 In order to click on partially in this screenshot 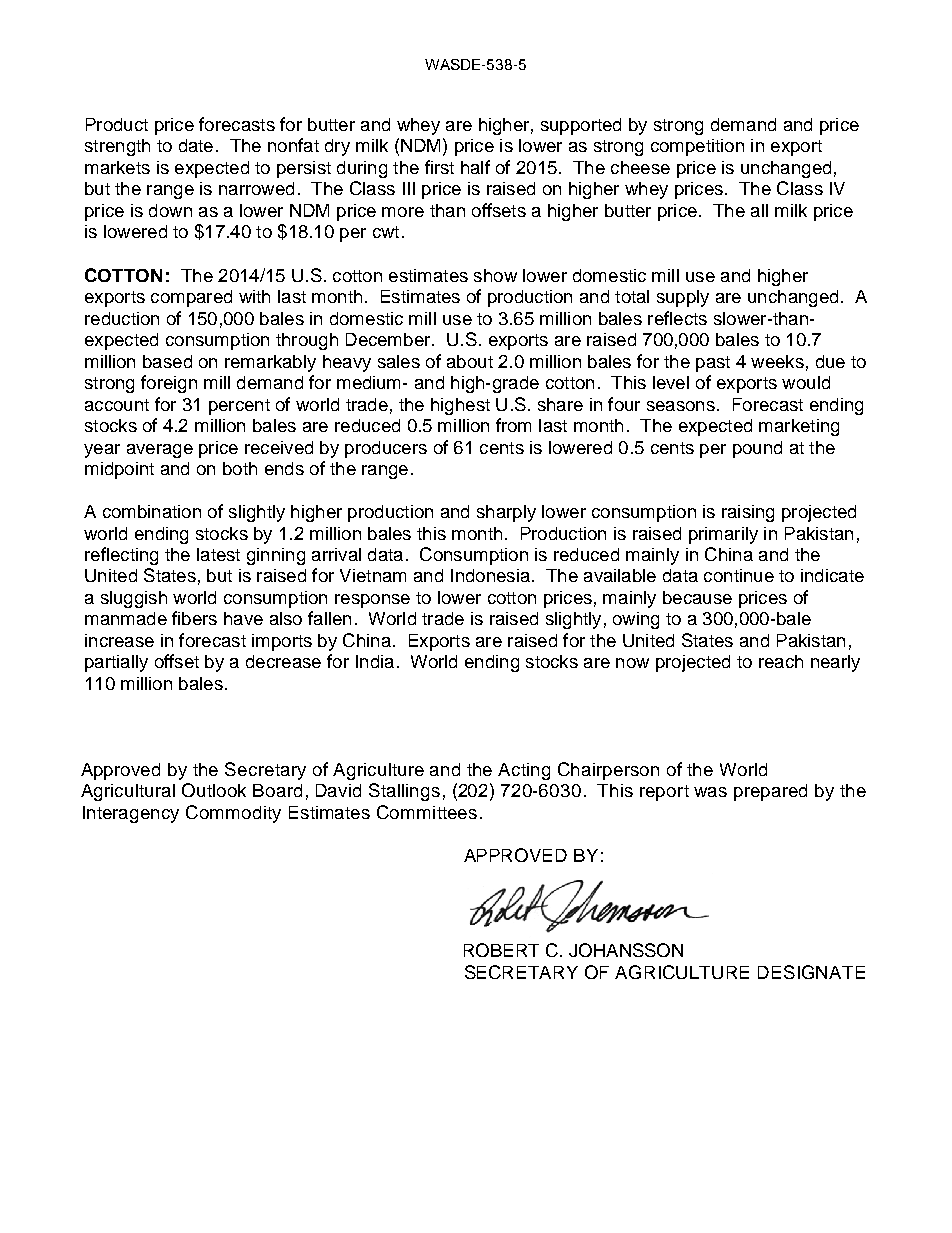, I will do `click(116, 663)`.
